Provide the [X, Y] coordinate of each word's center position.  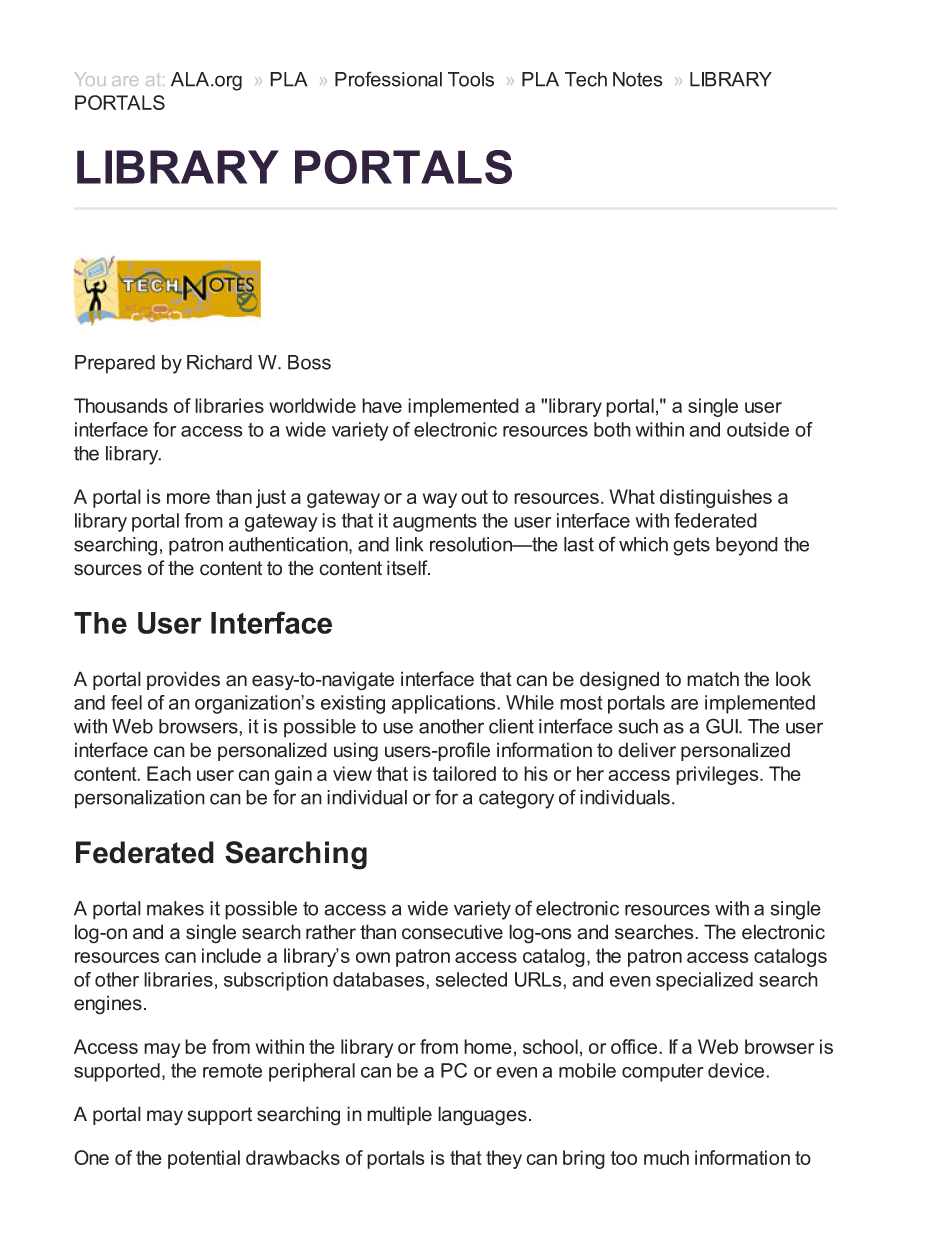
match [713, 679]
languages [482, 1116]
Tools [471, 79]
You [90, 79]
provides [183, 680]
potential [204, 1159]
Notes [638, 79]
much [666, 1157]
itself [408, 568]
